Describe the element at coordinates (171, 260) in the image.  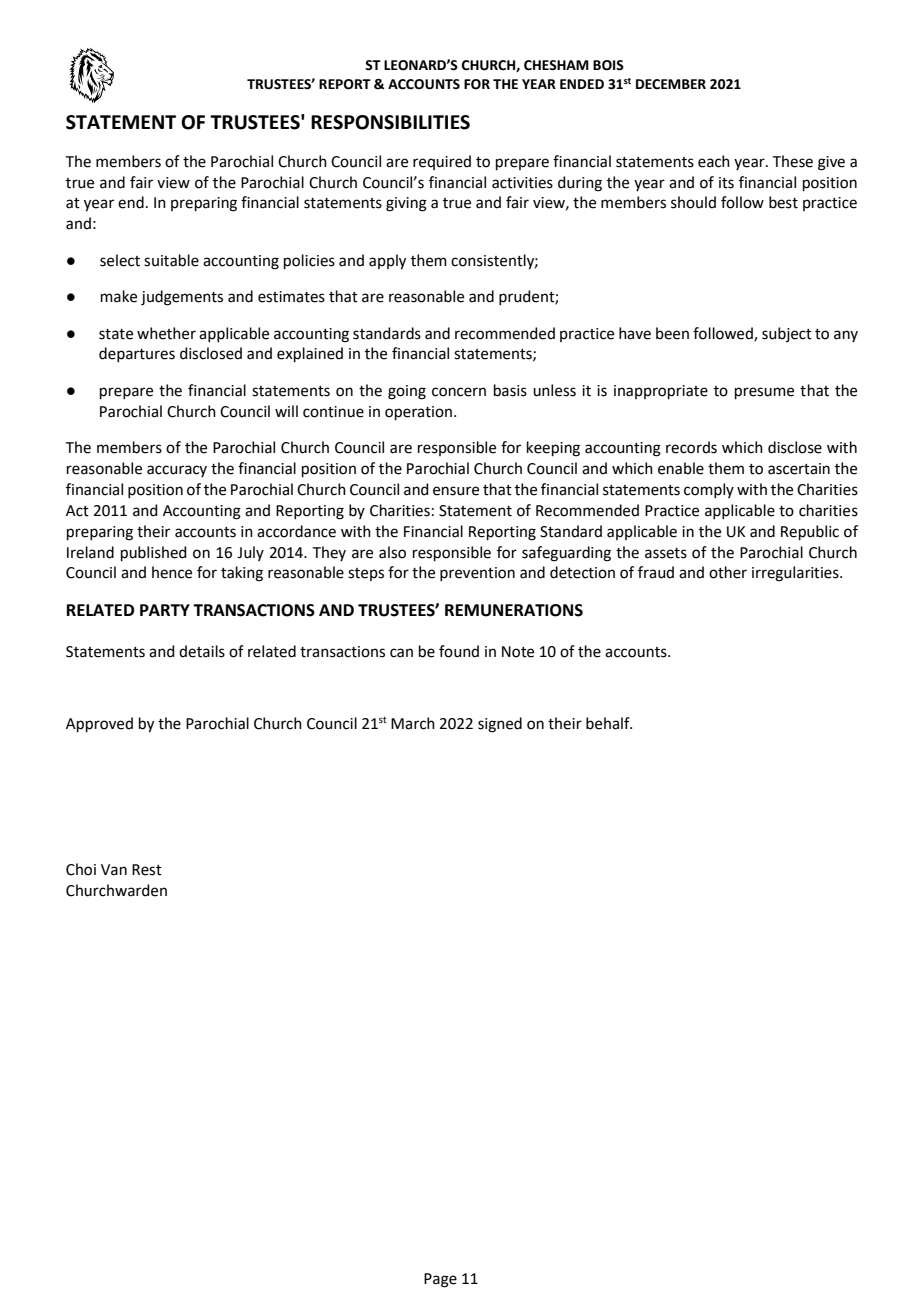
I see `suitable` at that location.
